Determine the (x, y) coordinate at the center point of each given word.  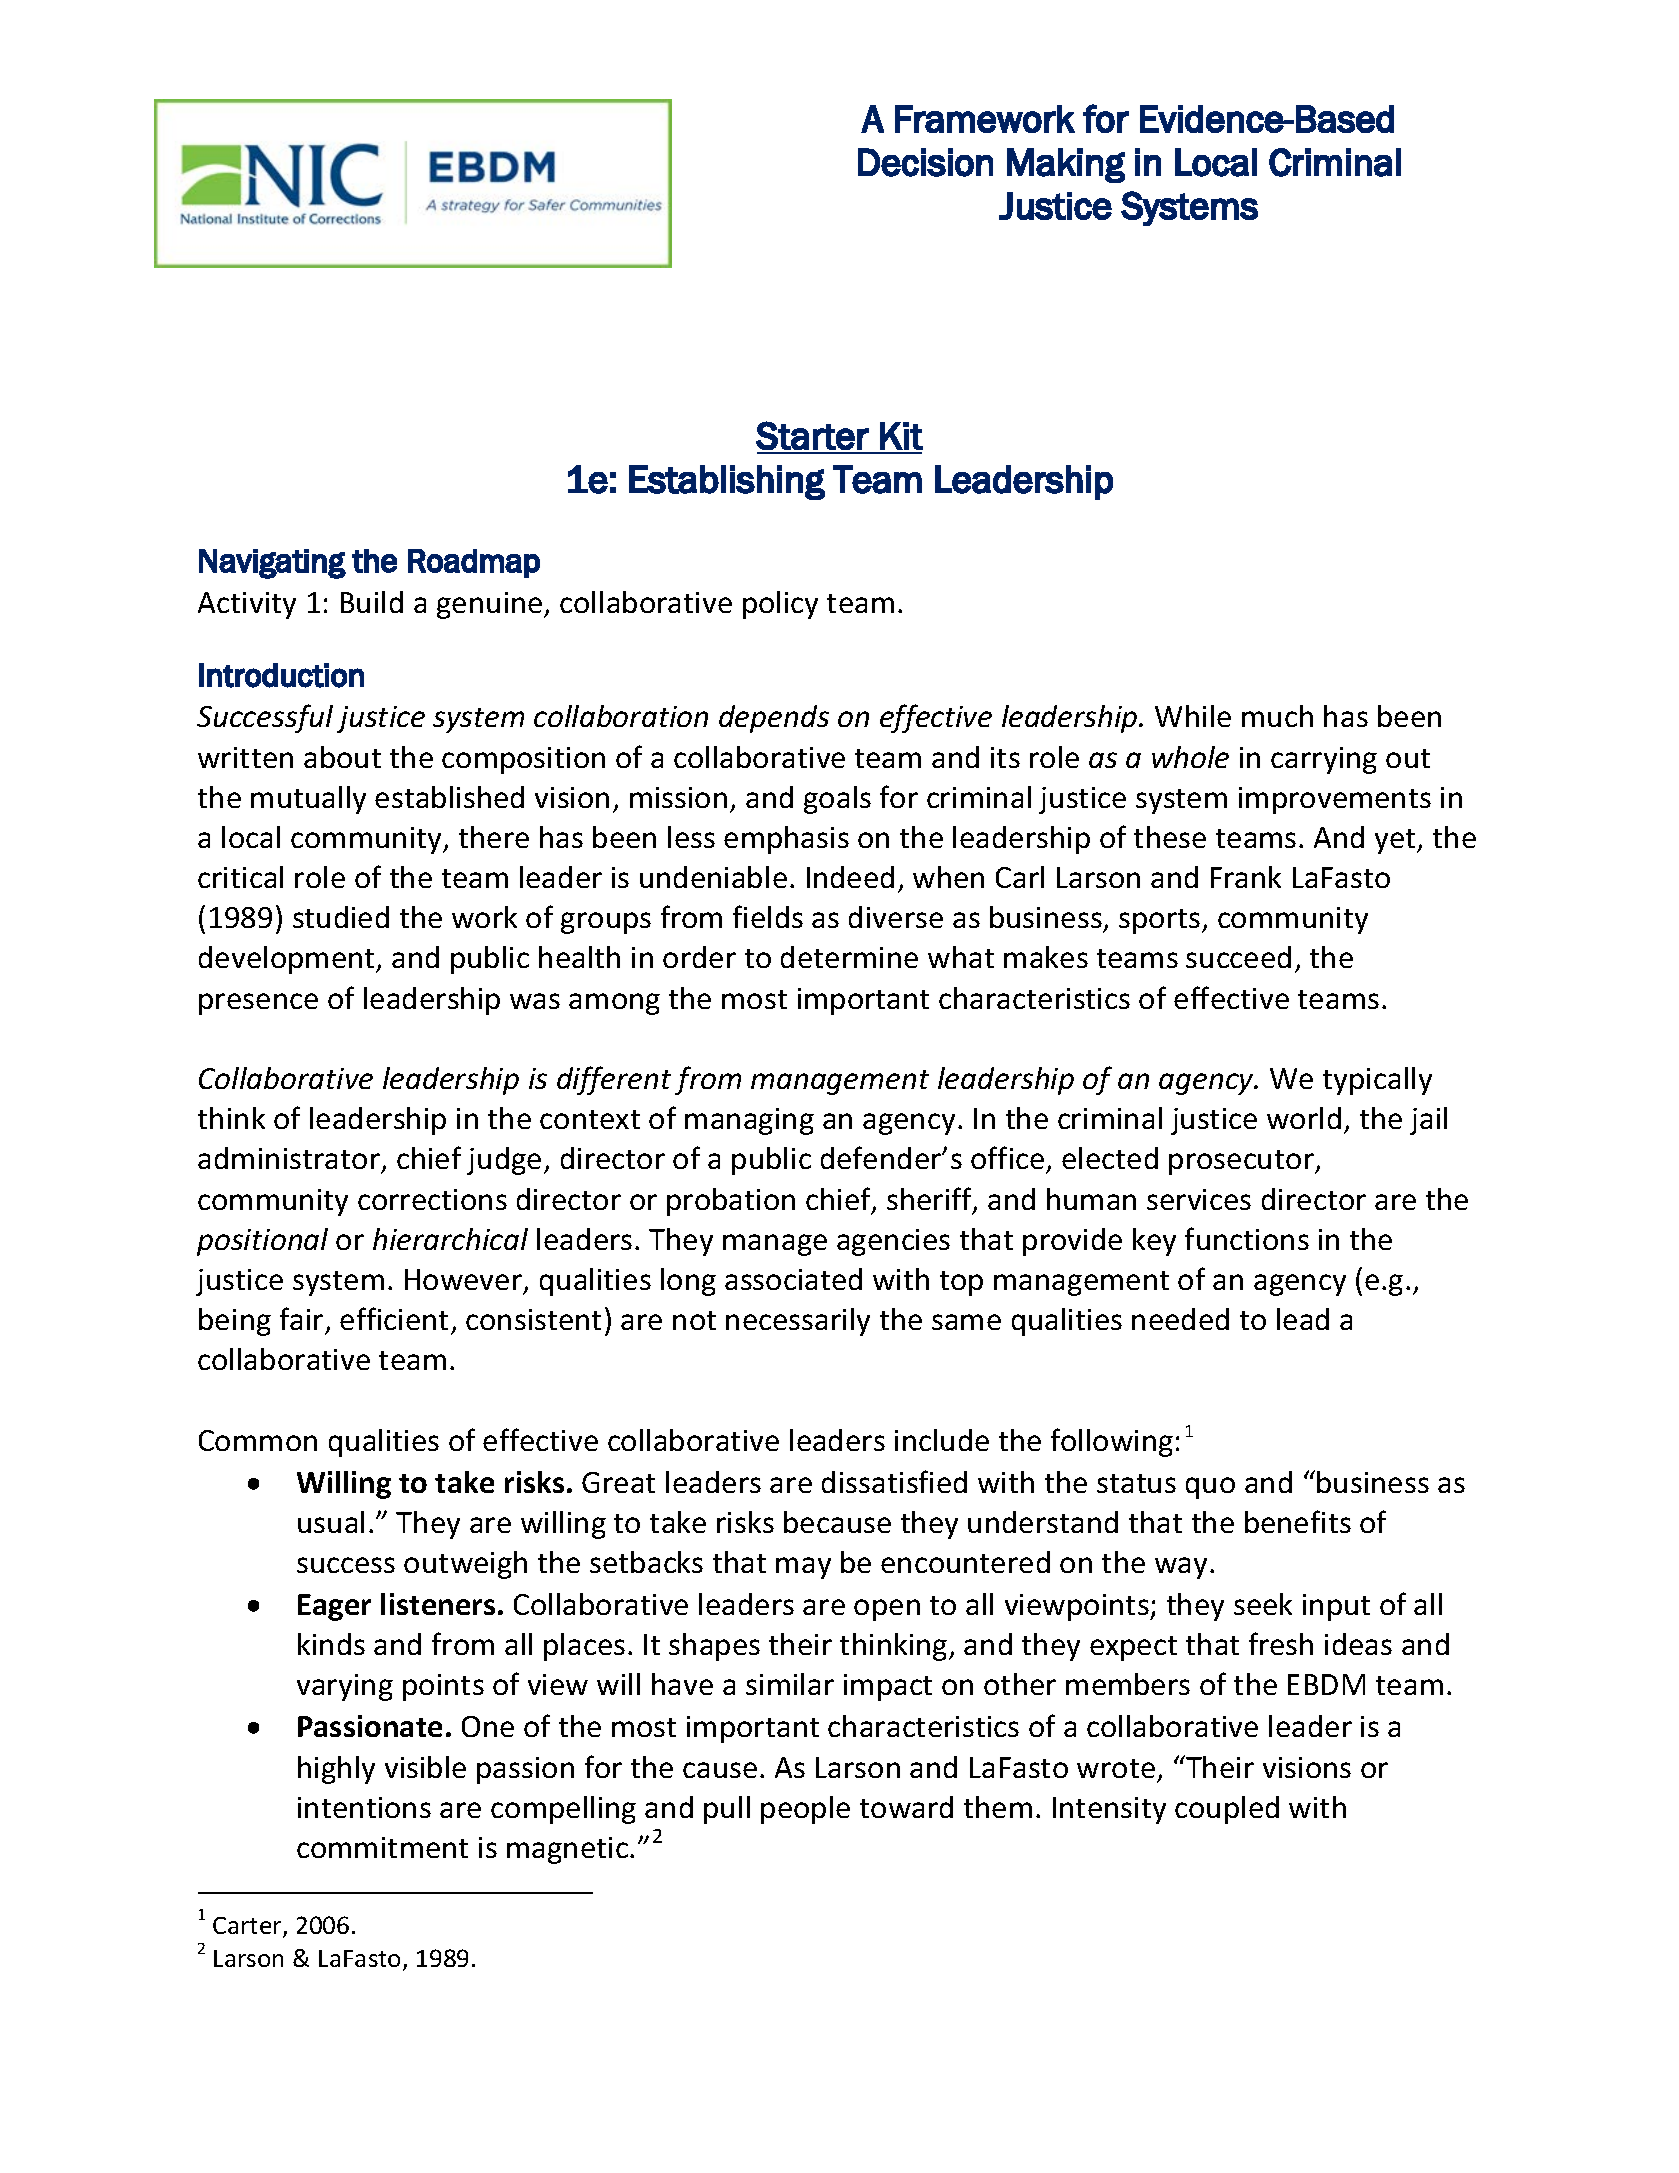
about (342, 757)
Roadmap (474, 563)
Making (1066, 165)
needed (1180, 1319)
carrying (1324, 760)
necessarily (798, 1322)
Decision (925, 162)
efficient (394, 1318)
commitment (382, 1847)
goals (837, 800)
